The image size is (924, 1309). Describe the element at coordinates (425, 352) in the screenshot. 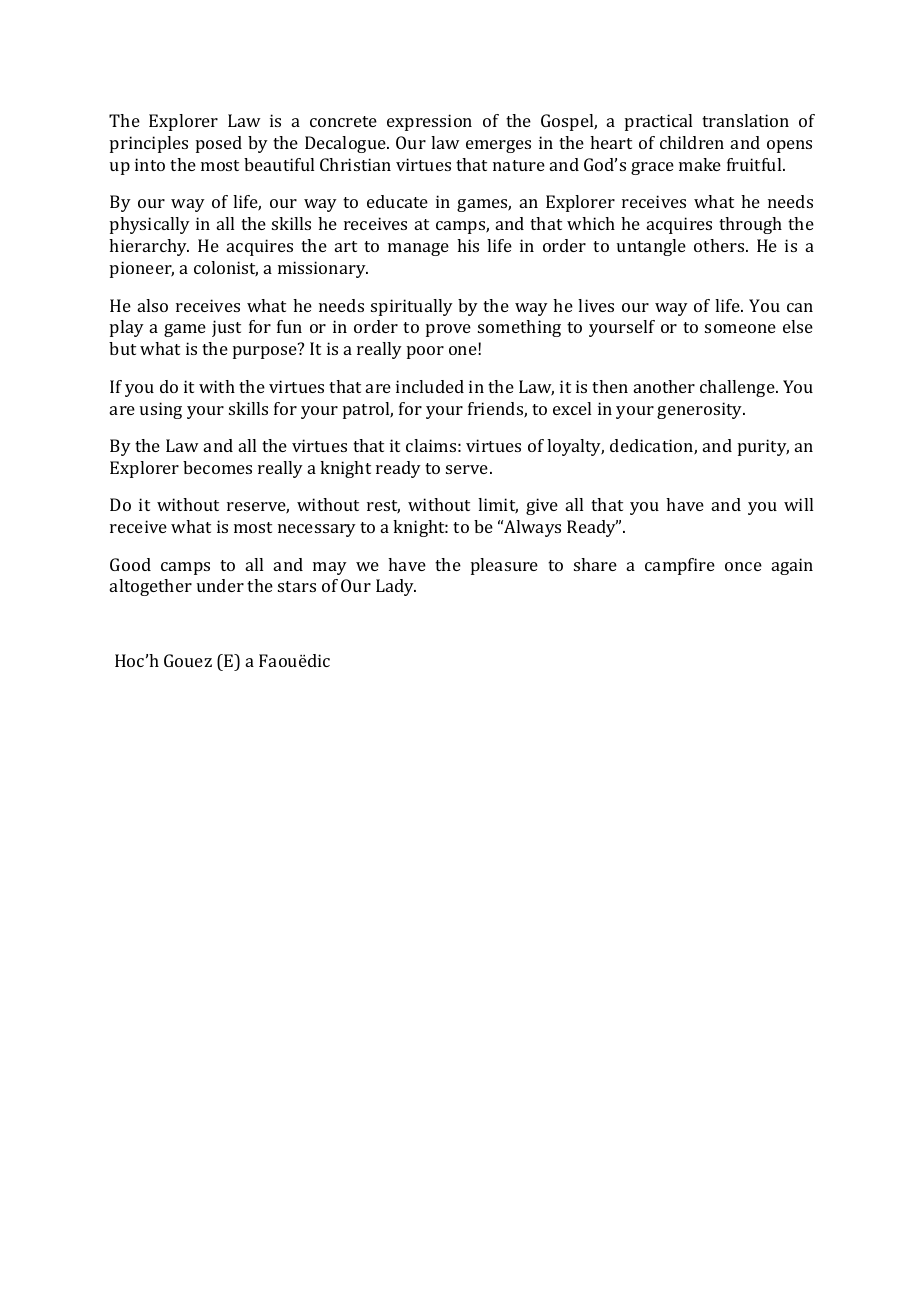

I see `poor` at that location.
